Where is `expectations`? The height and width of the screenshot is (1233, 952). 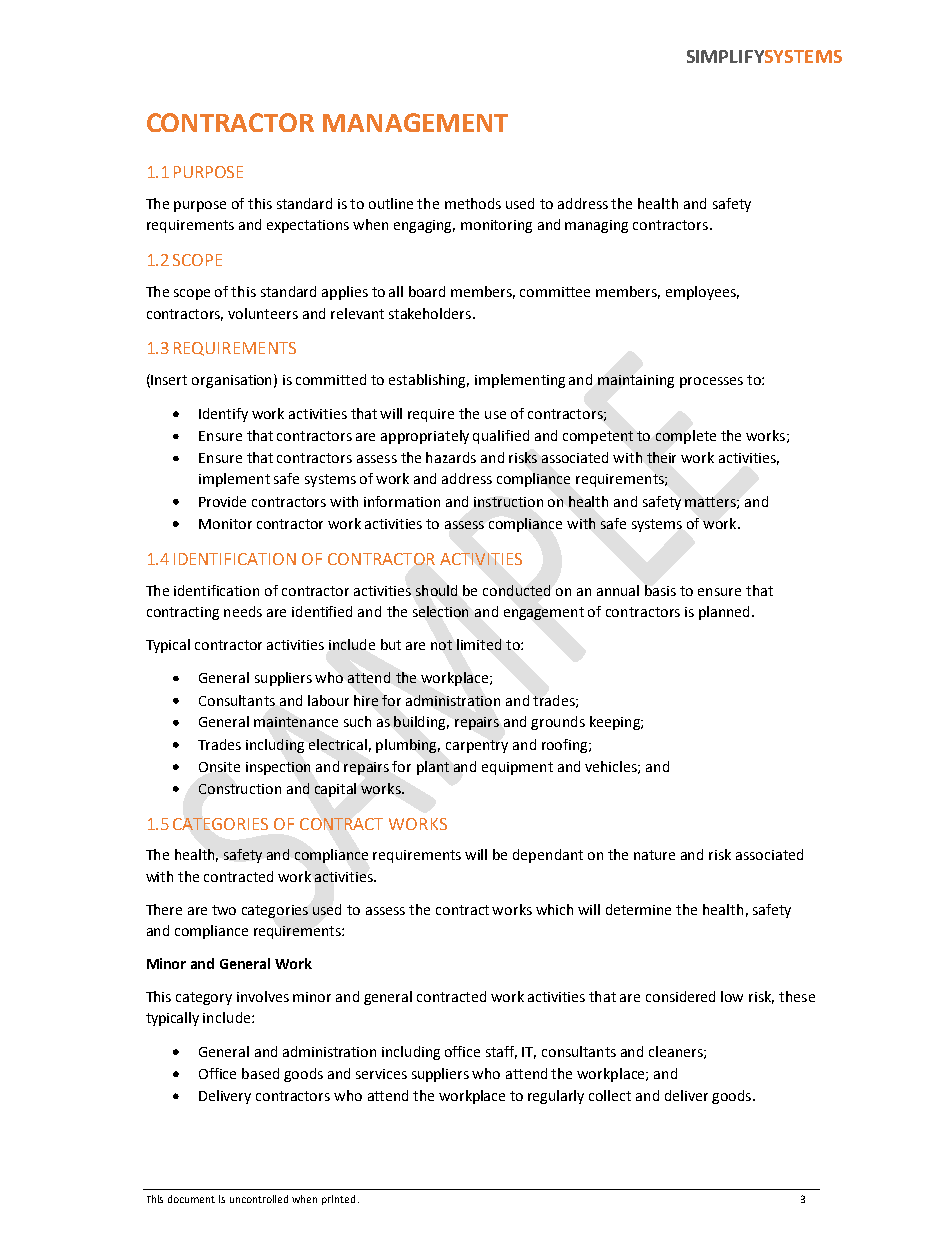 expectations is located at coordinates (308, 226).
